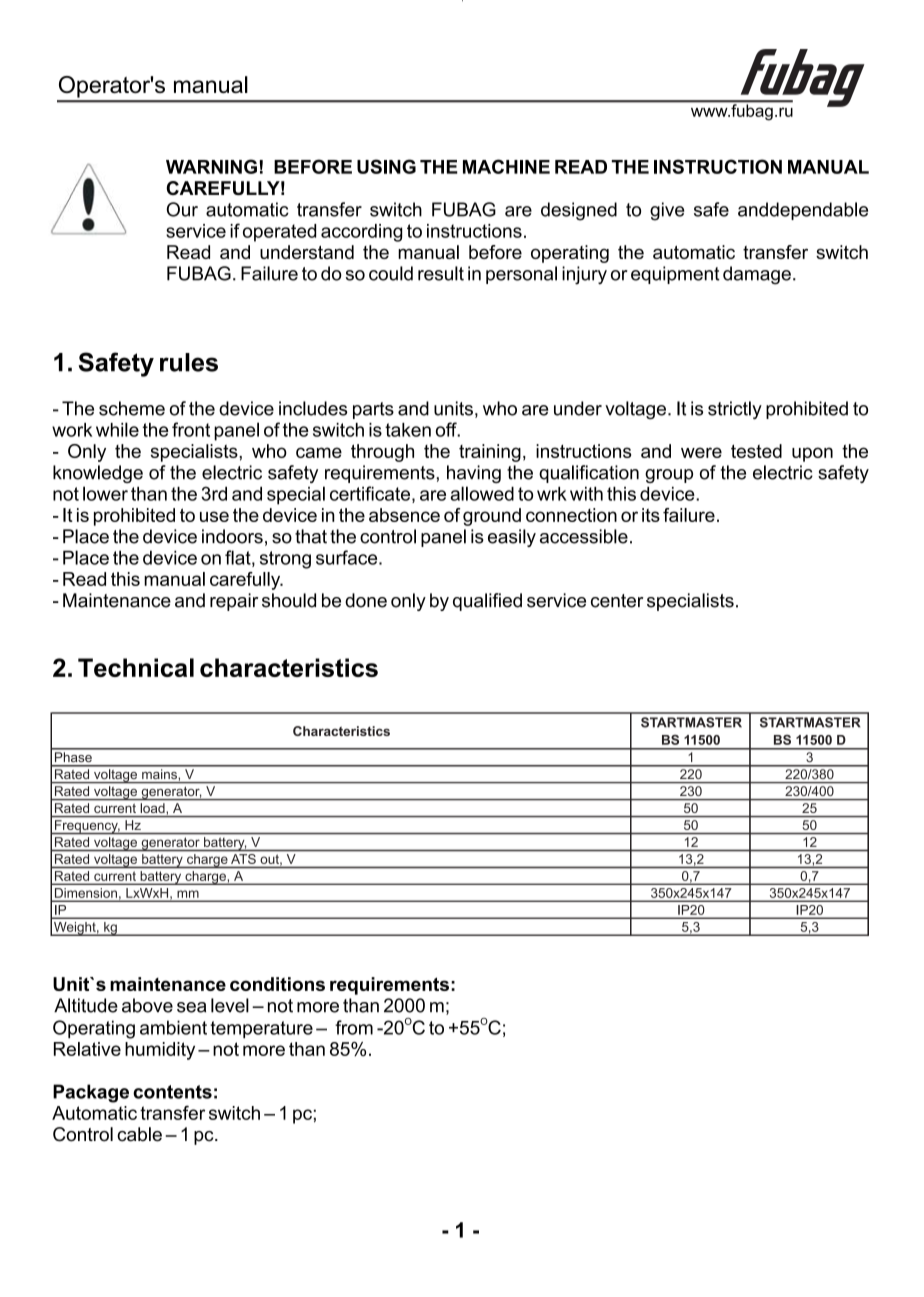 The image size is (924, 1297). What do you see at coordinates (147, 1005) in the image?
I see `above` at bounding box center [147, 1005].
